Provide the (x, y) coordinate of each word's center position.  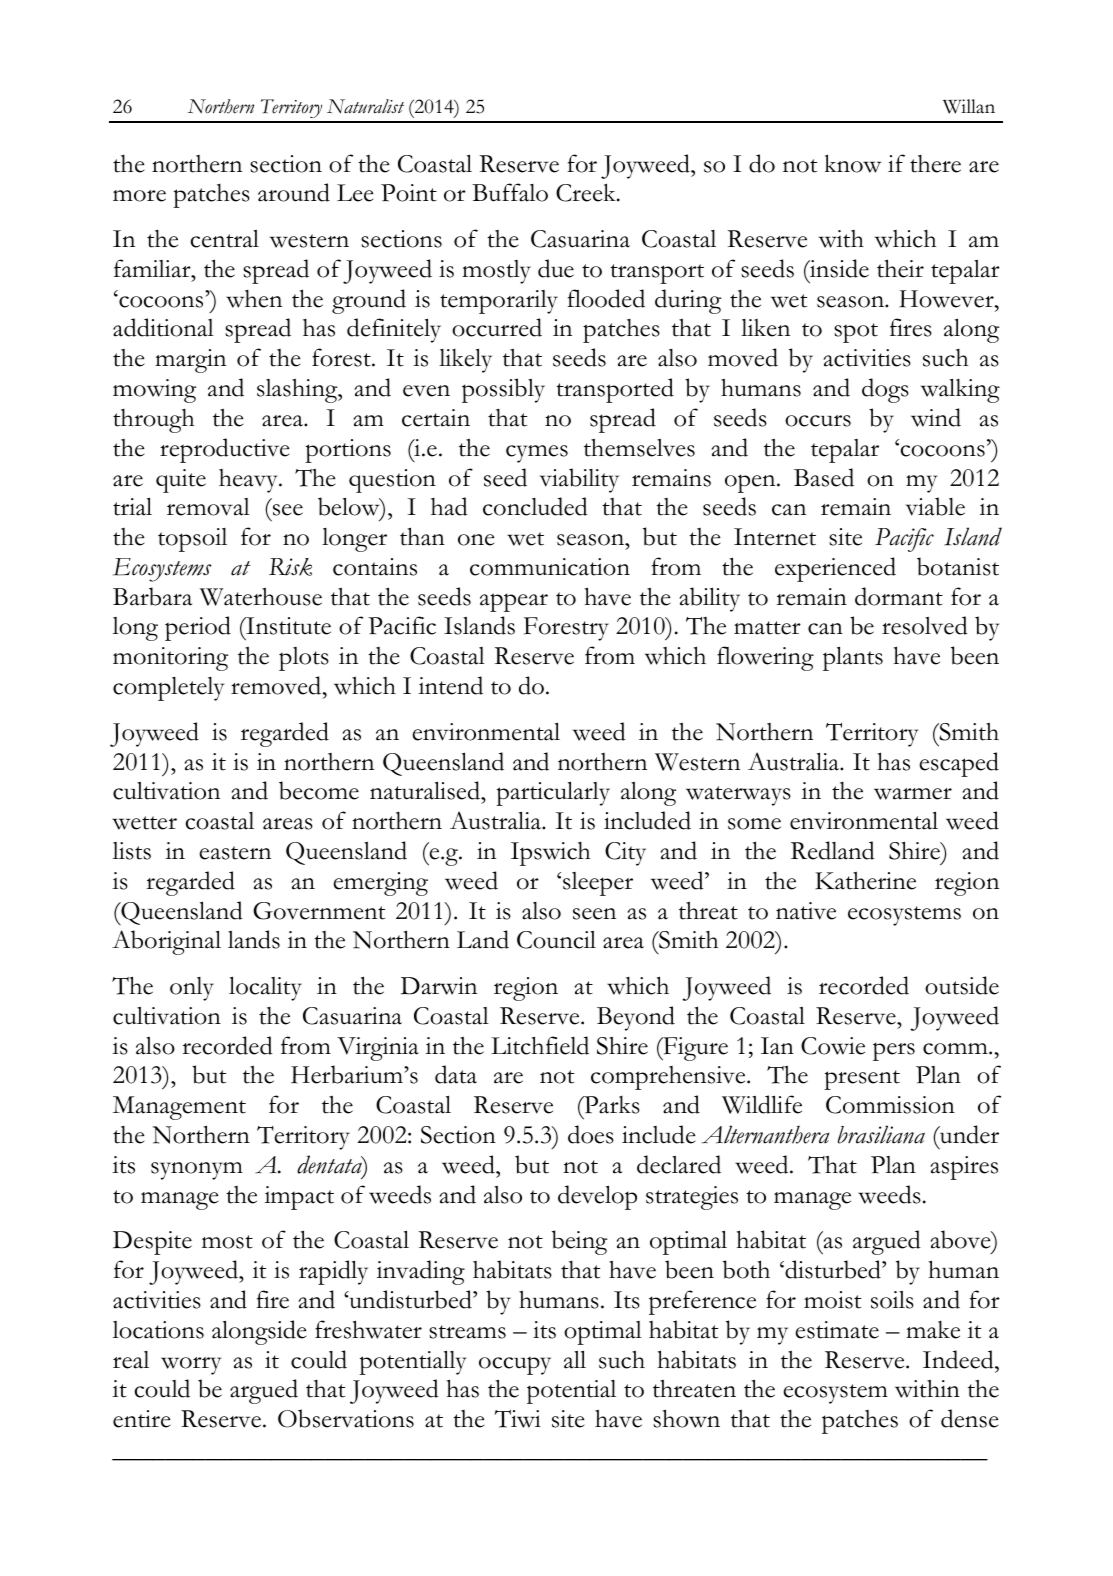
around (294, 192)
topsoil (192, 540)
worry (191, 1366)
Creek (587, 192)
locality (265, 988)
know (853, 163)
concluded (535, 506)
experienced (835, 569)
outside (962, 985)
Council (556, 940)
